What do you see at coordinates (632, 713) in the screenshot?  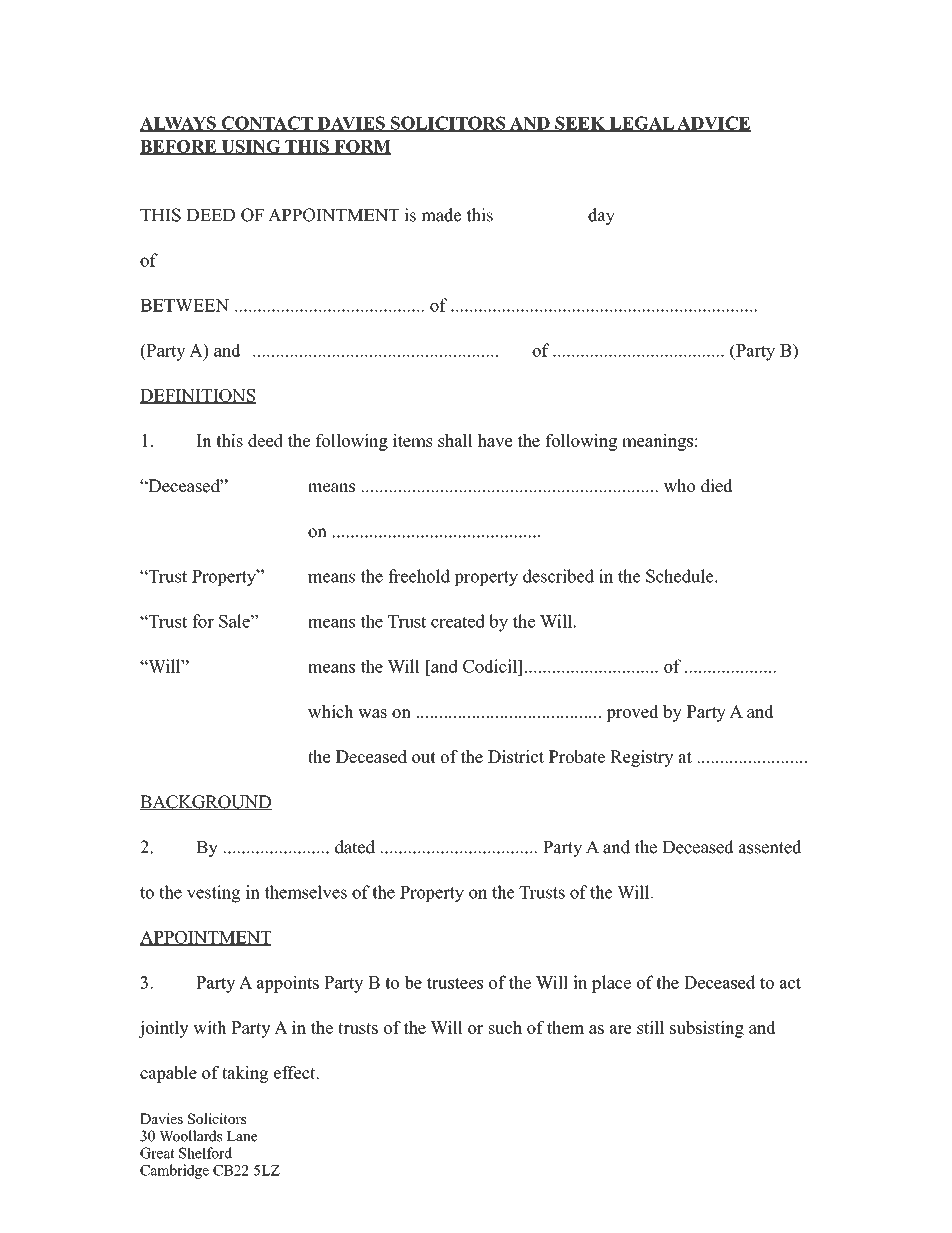 I see `proved` at bounding box center [632, 713].
